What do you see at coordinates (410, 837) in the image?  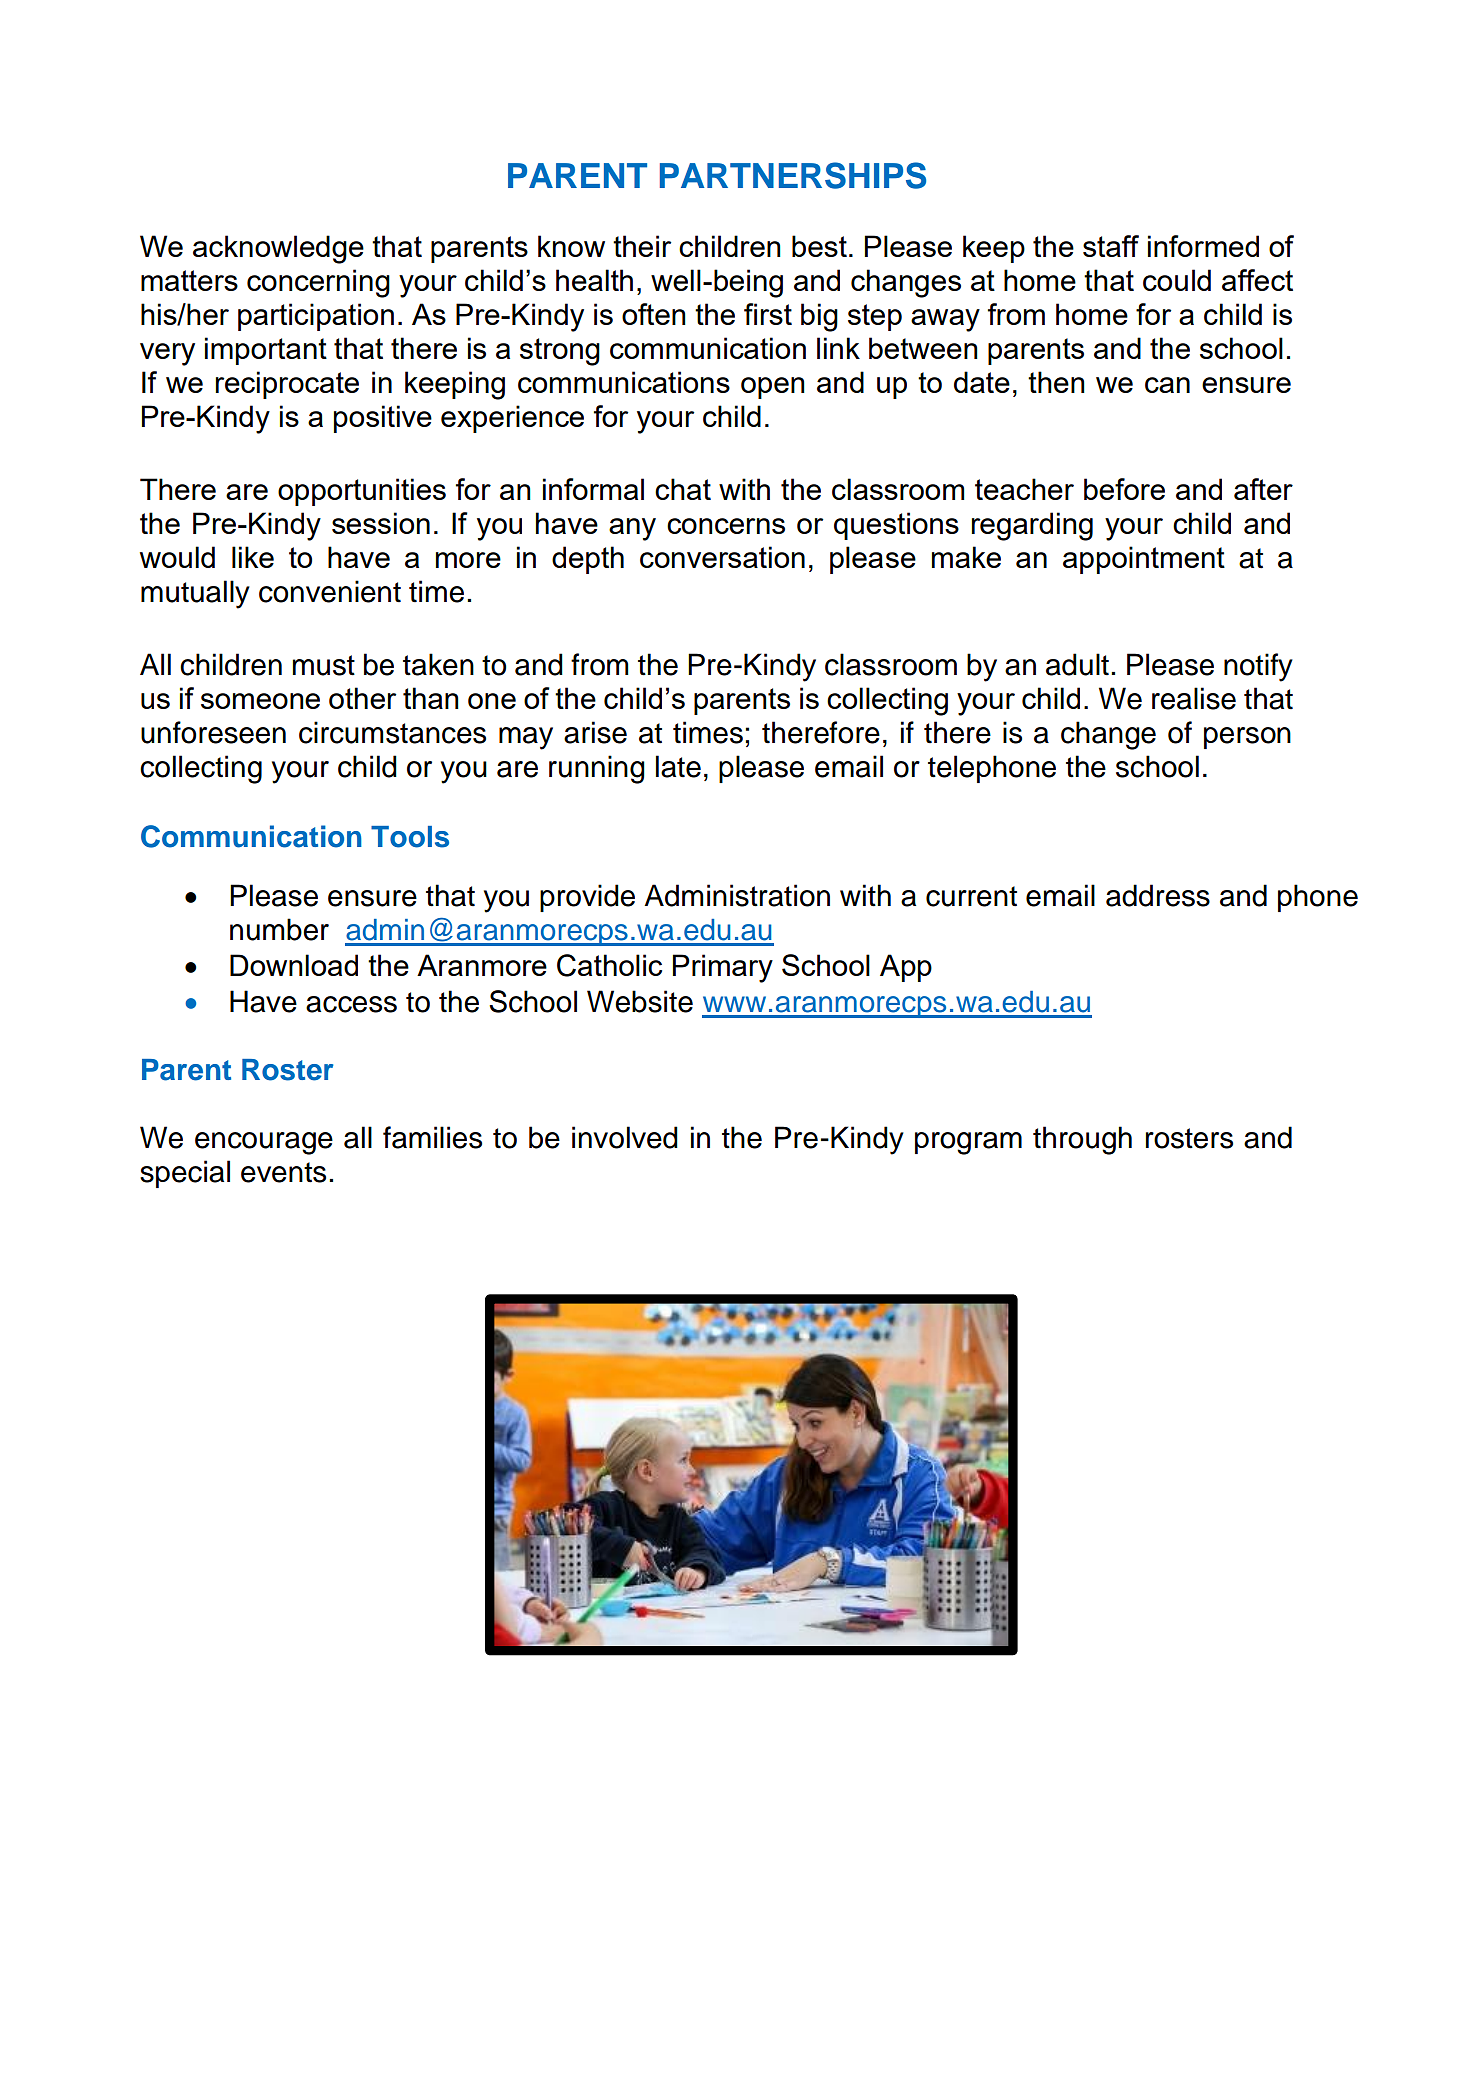 I see `Tools` at bounding box center [410, 837].
